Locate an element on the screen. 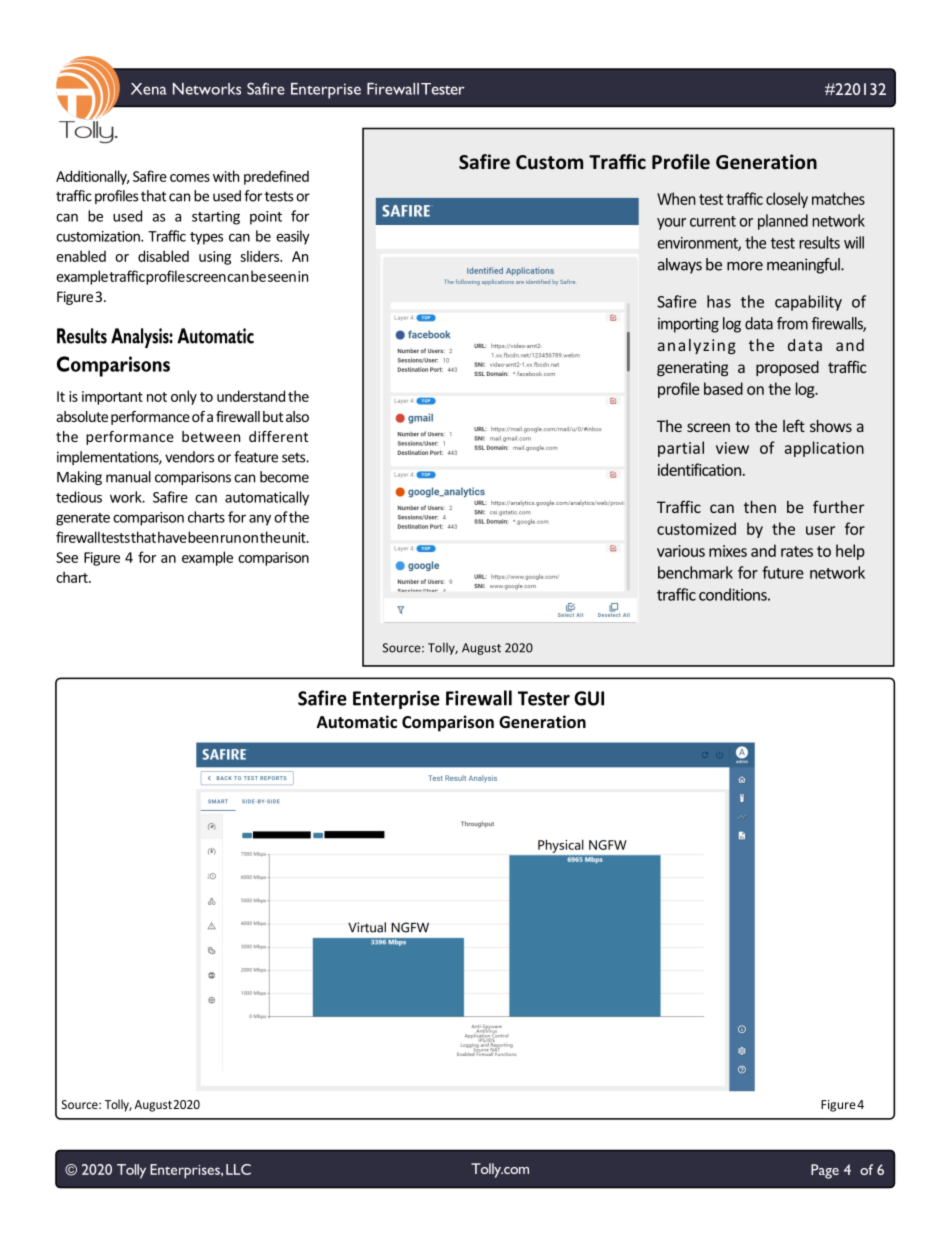 This screenshot has width=952, height=1233. from is located at coordinates (792, 323).
